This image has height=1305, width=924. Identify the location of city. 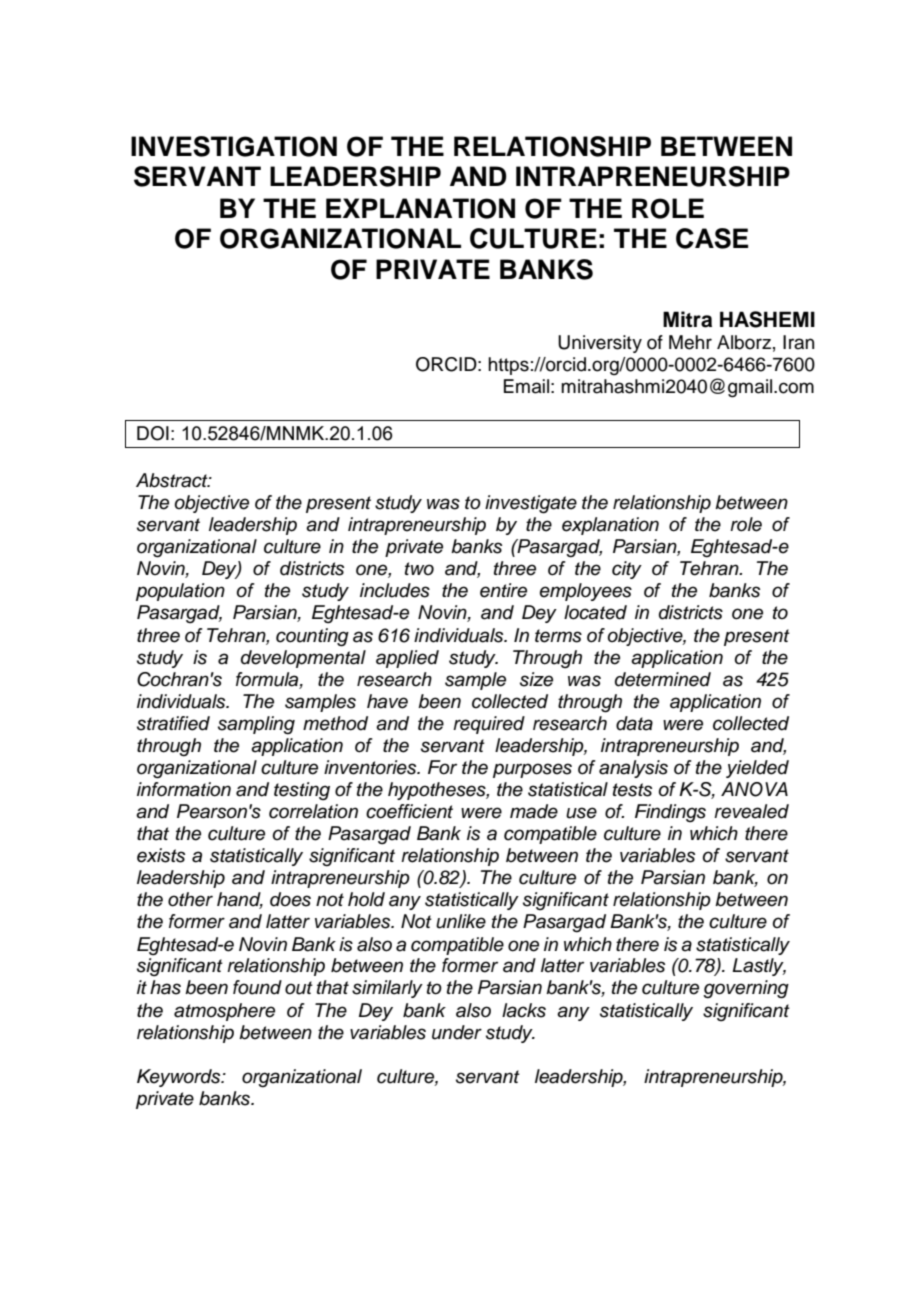
(627, 570).
